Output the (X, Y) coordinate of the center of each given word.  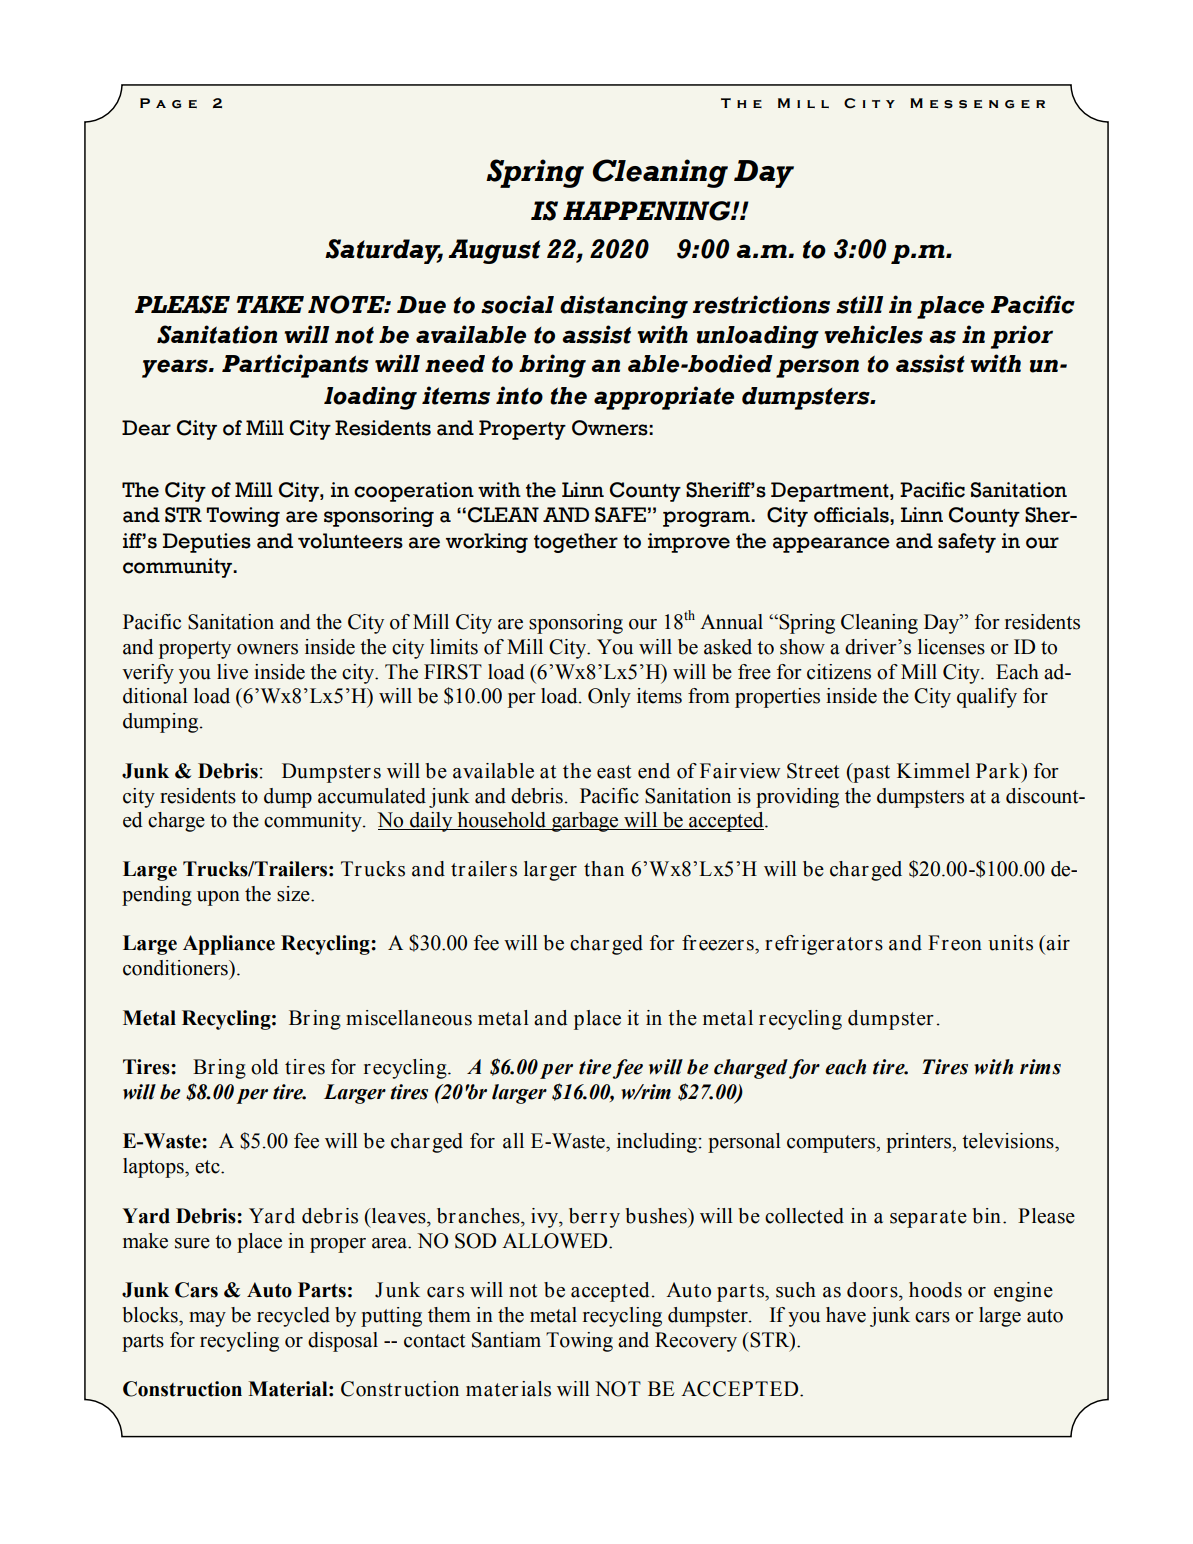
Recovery (696, 1342)
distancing (624, 307)
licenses (951, 647)
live (232, 672)
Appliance (229, 945)
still (859, 304)
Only (609, 698)
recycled (293, 1317)
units (1010, 943)
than (604, 869)
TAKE (270, 304)
